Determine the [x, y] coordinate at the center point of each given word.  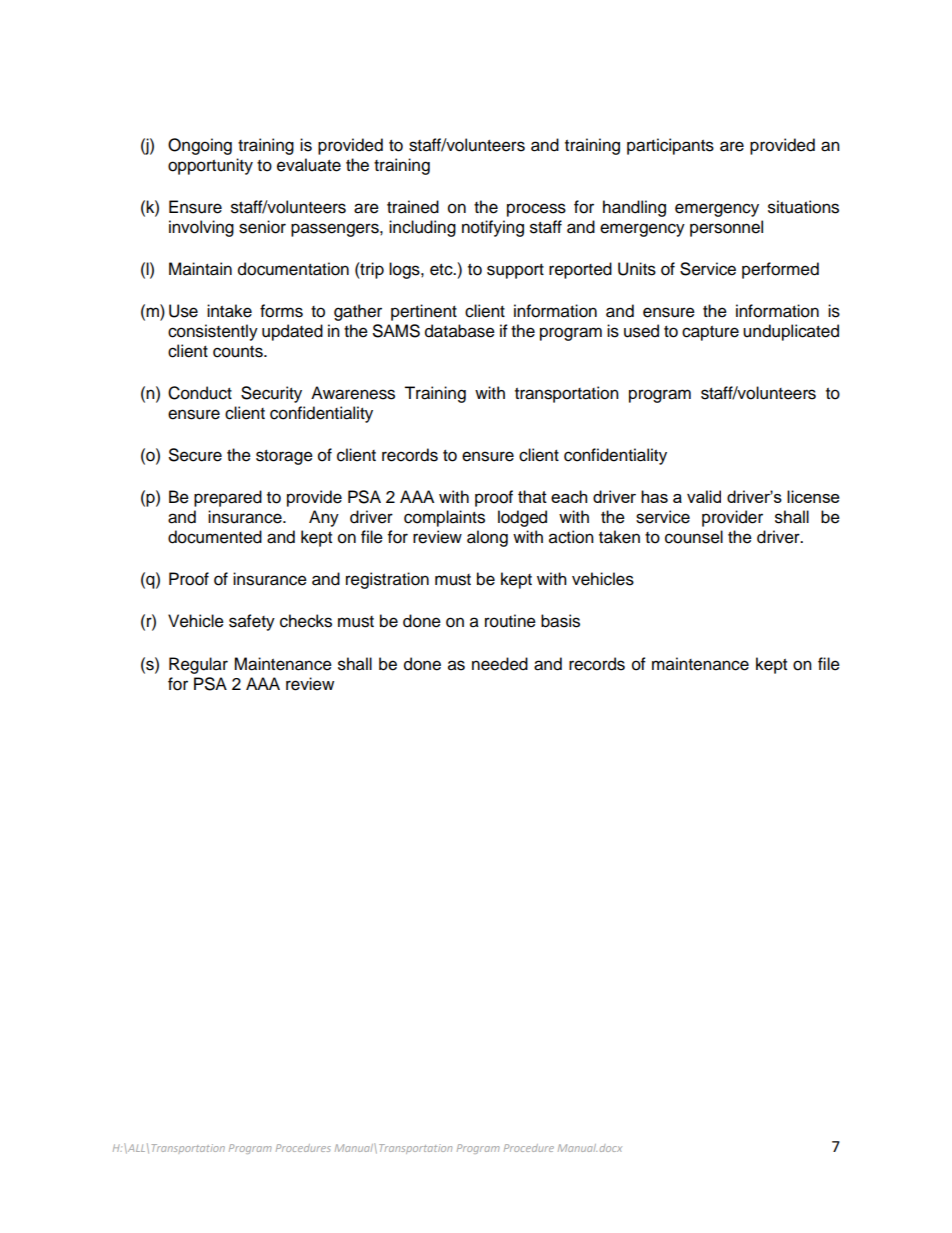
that [532, 496]
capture [710, 333]
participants [670, 146]
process [536, 210]
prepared [228, 498]
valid [704, 496]
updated [292, 332]
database [460, 331]
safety [252, 622]
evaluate [309, 165]
